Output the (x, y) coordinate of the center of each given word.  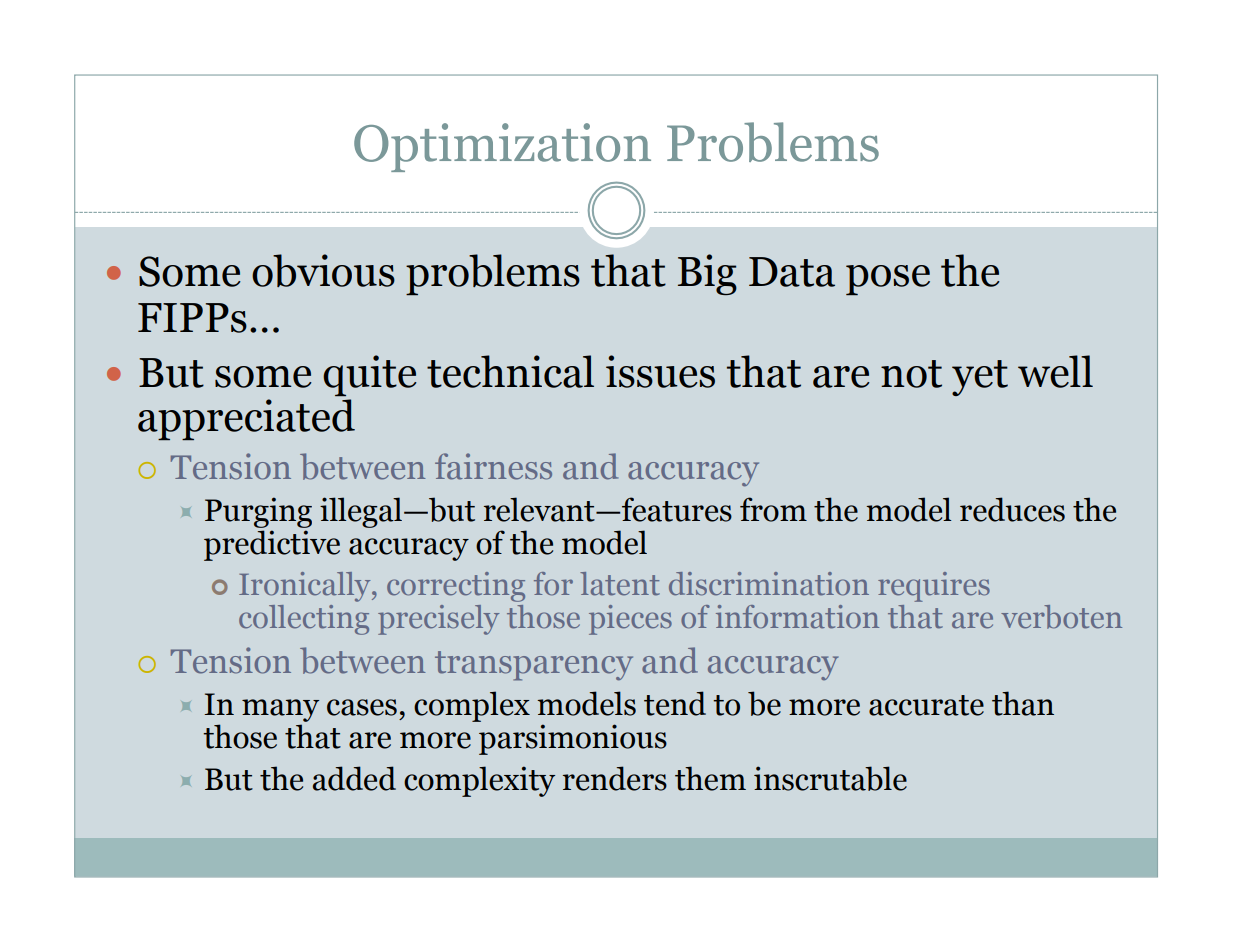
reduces (1012, 509)
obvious (323, 270)
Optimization (502, 147)
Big (707, 274)
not (911, 374)
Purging (258, 512)
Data (792, 272)
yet (980, 378)
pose (888, 280)
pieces (630, 620)
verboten (1061, 617)
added (354, 778)
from (773, 509)
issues (660, 371)
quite (370, 375)
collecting (304, 620)
